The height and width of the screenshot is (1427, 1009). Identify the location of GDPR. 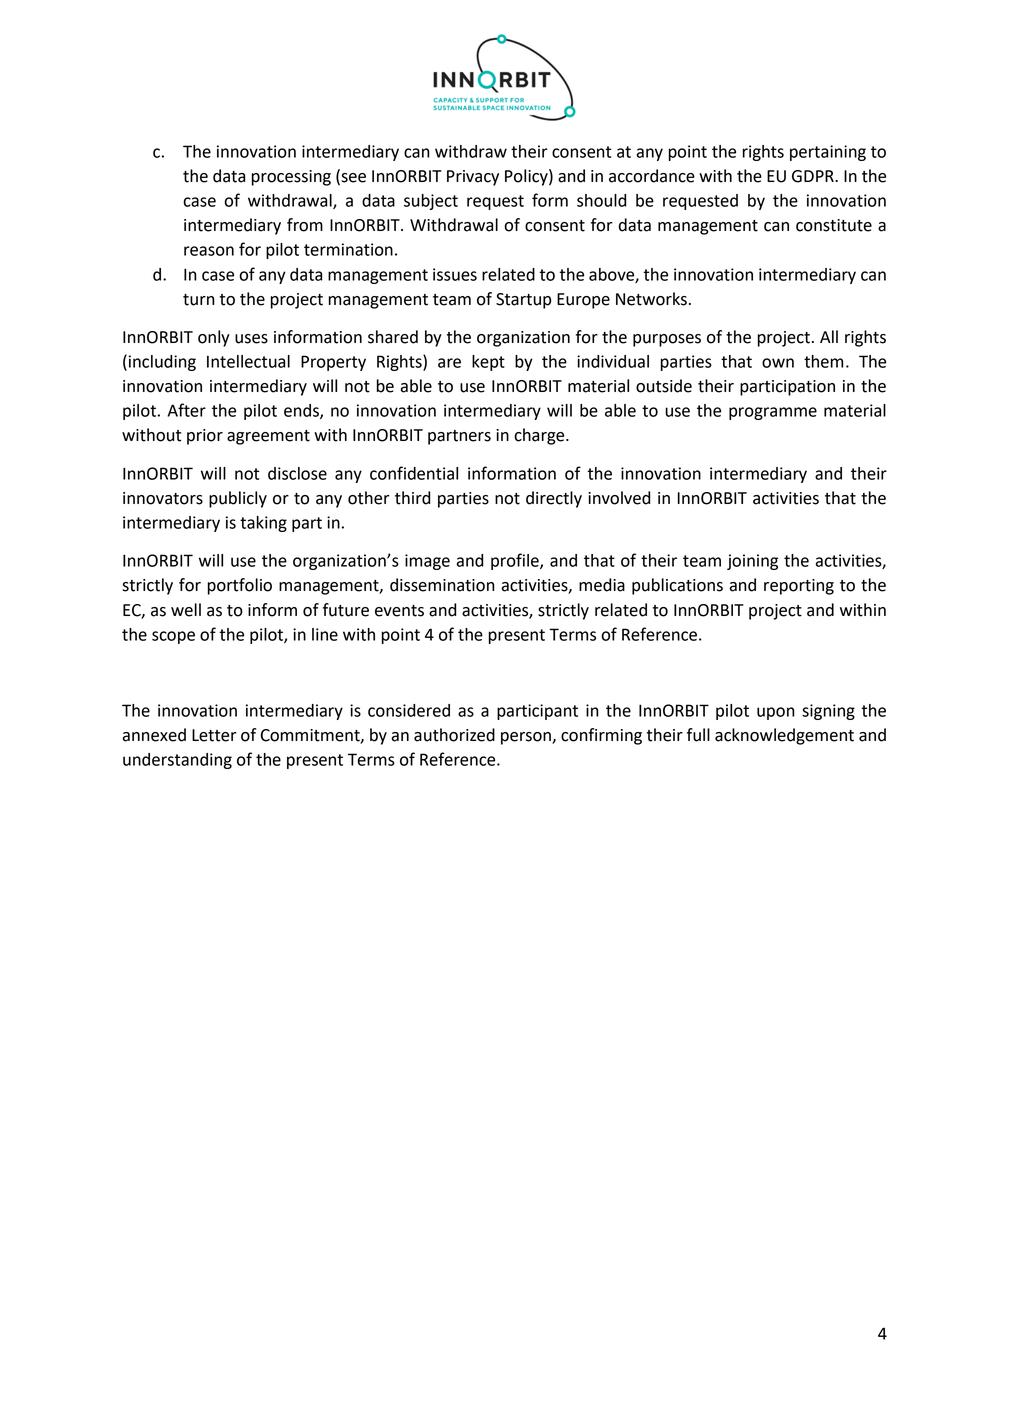
(814, 176).
